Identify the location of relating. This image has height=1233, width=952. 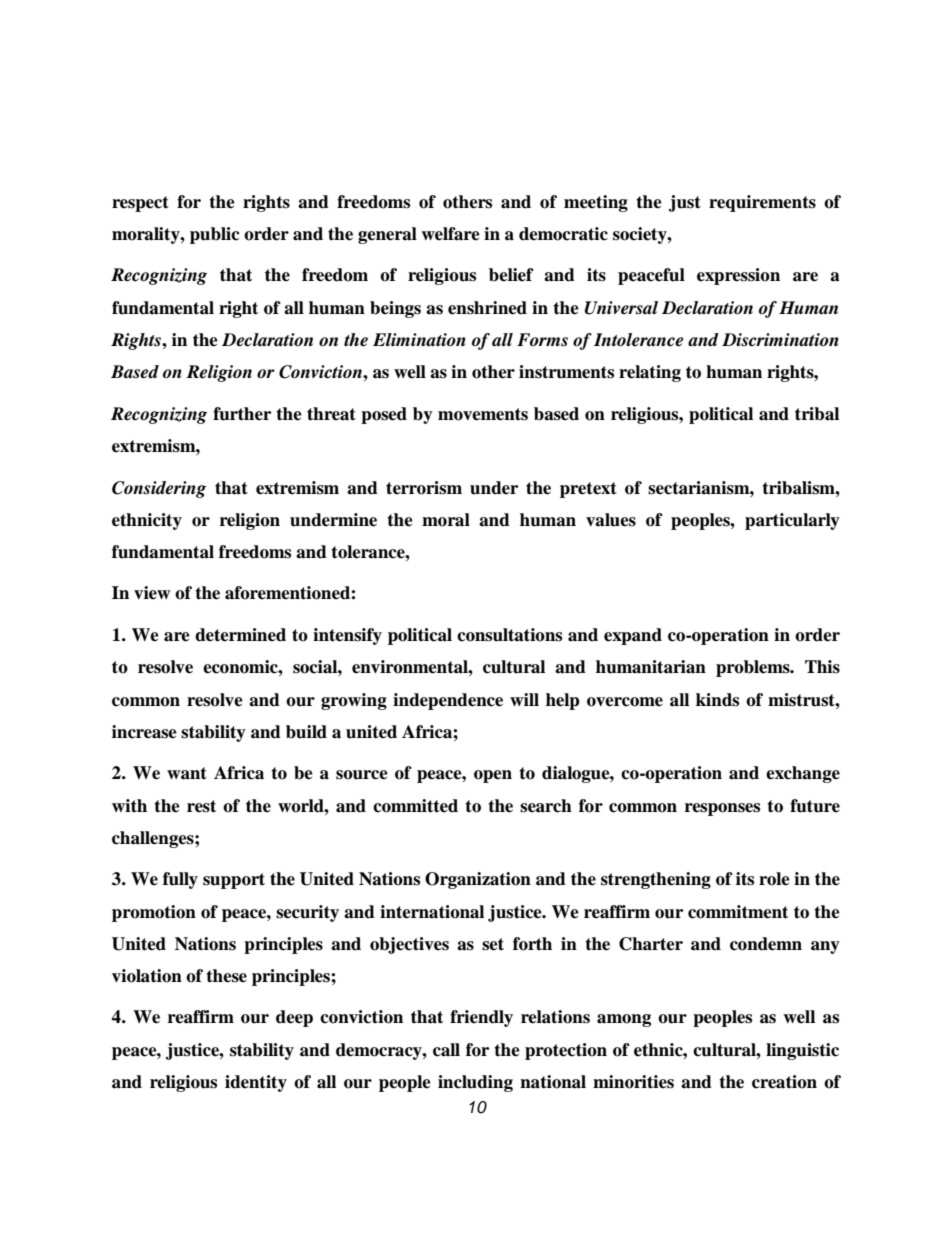
(650, 373).
